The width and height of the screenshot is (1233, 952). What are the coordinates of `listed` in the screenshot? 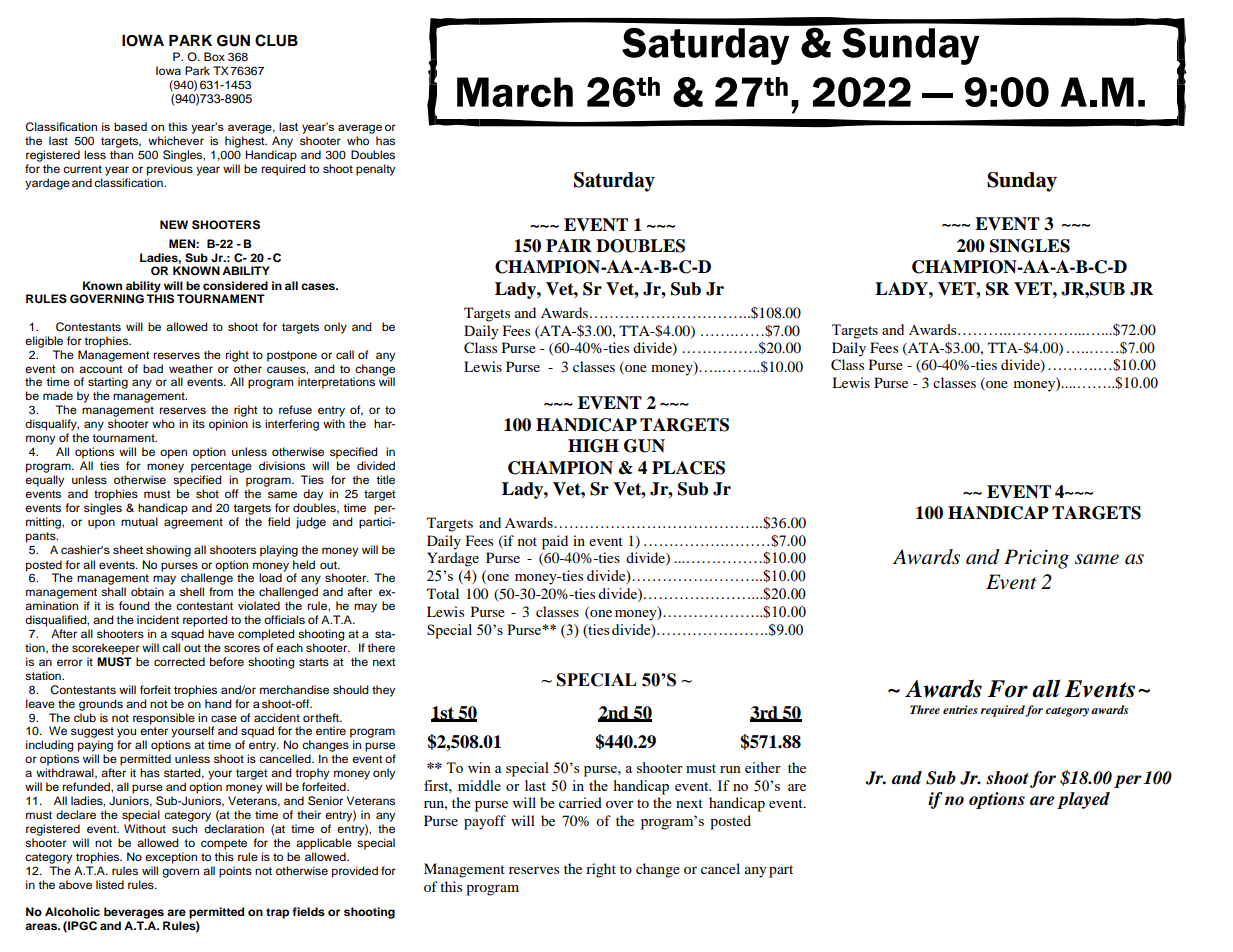 It's located at (110, 884).
